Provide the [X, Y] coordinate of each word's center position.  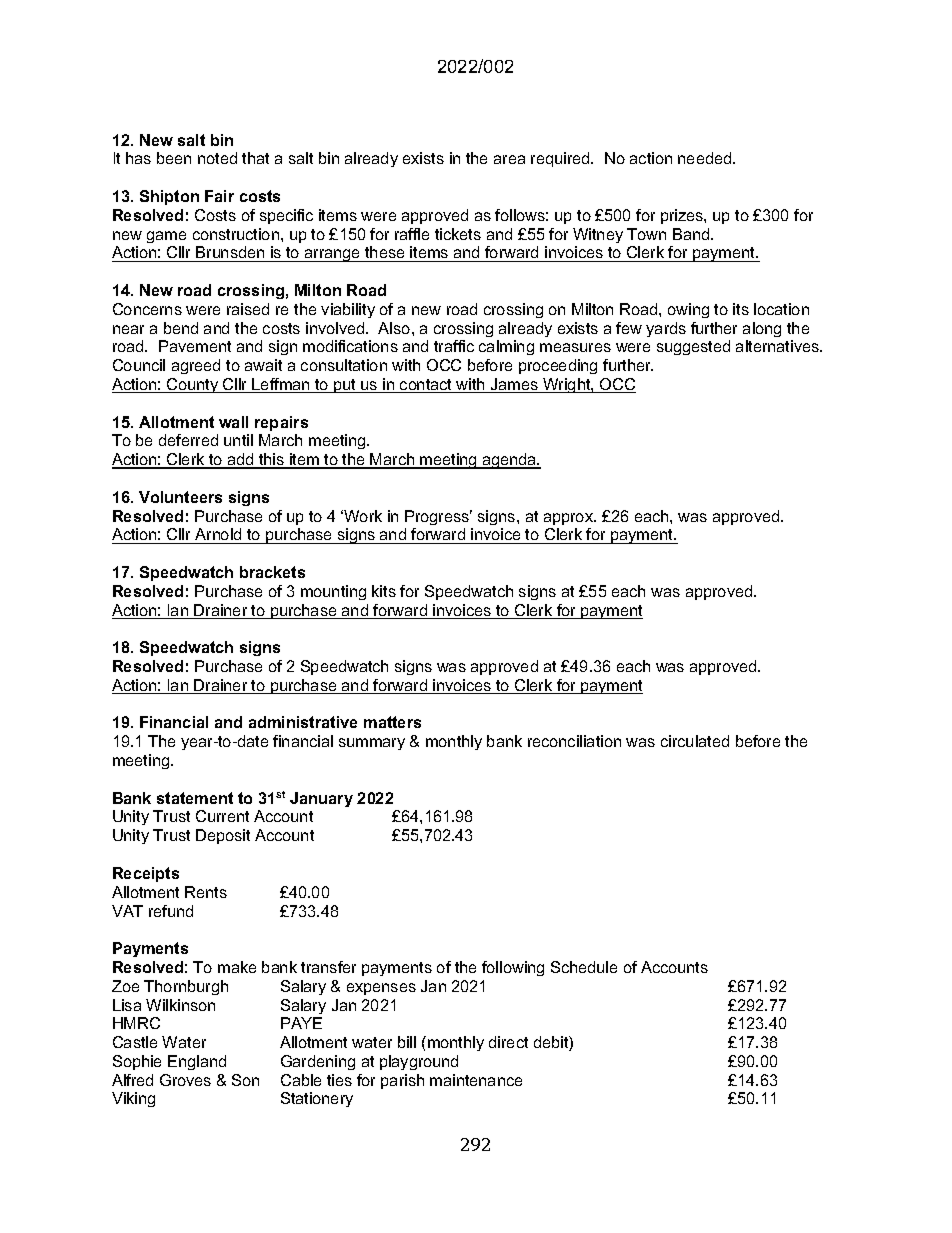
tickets [458, 234]
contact [426, 386]
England [197, 1062]
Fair [219, 196]
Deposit [223, 836]
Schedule [584, 967]
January [321, 799]
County [193, 385]
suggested [693, 347]
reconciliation [574, 741]
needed [706, 158]
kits [384, 591]
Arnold [218, 536]
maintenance [476, 1080]
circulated [695, 741]
